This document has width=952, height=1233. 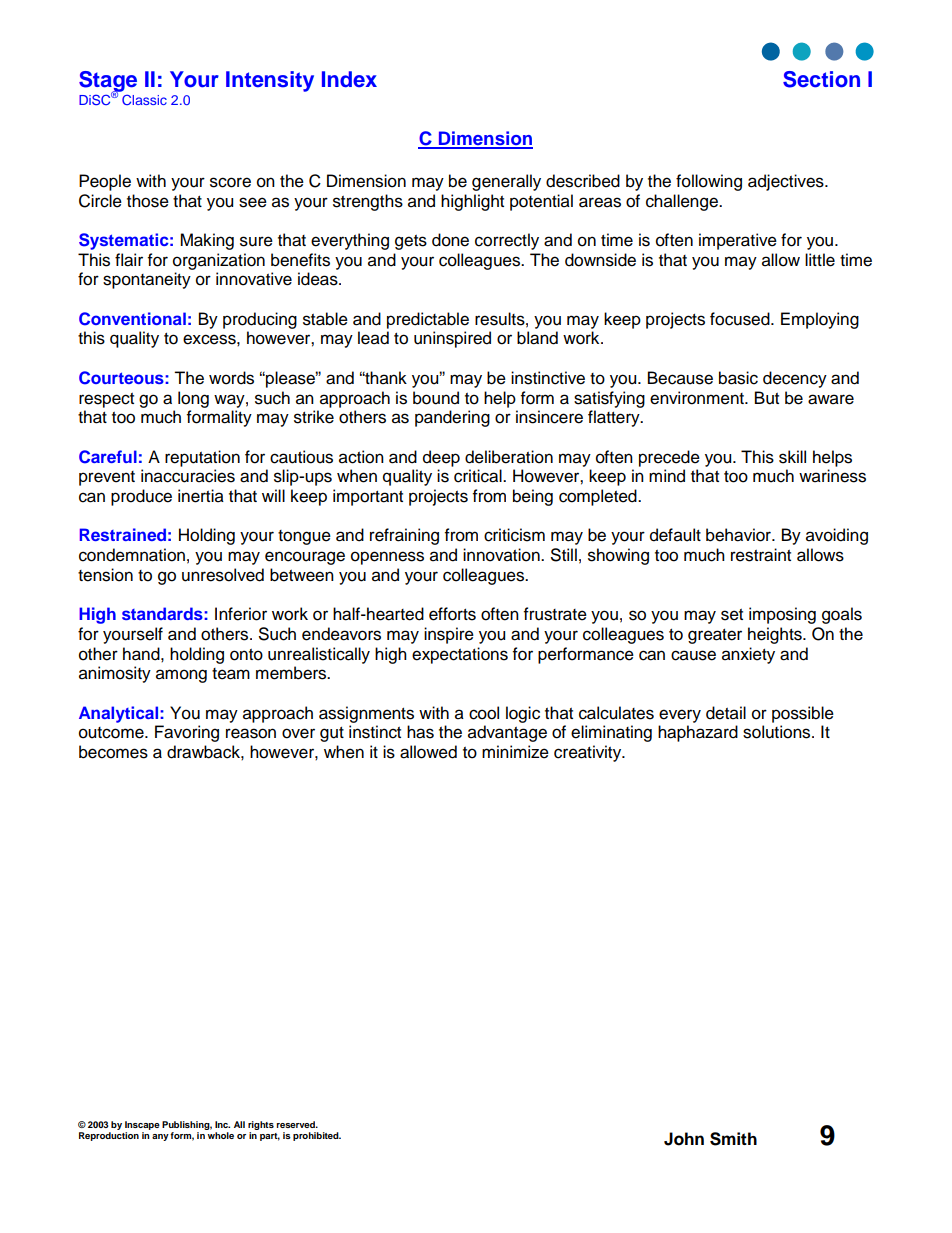 What do you see at coordinates (241, 614) in the document?
I see `Inferior` at bounding box center [241, 614].
